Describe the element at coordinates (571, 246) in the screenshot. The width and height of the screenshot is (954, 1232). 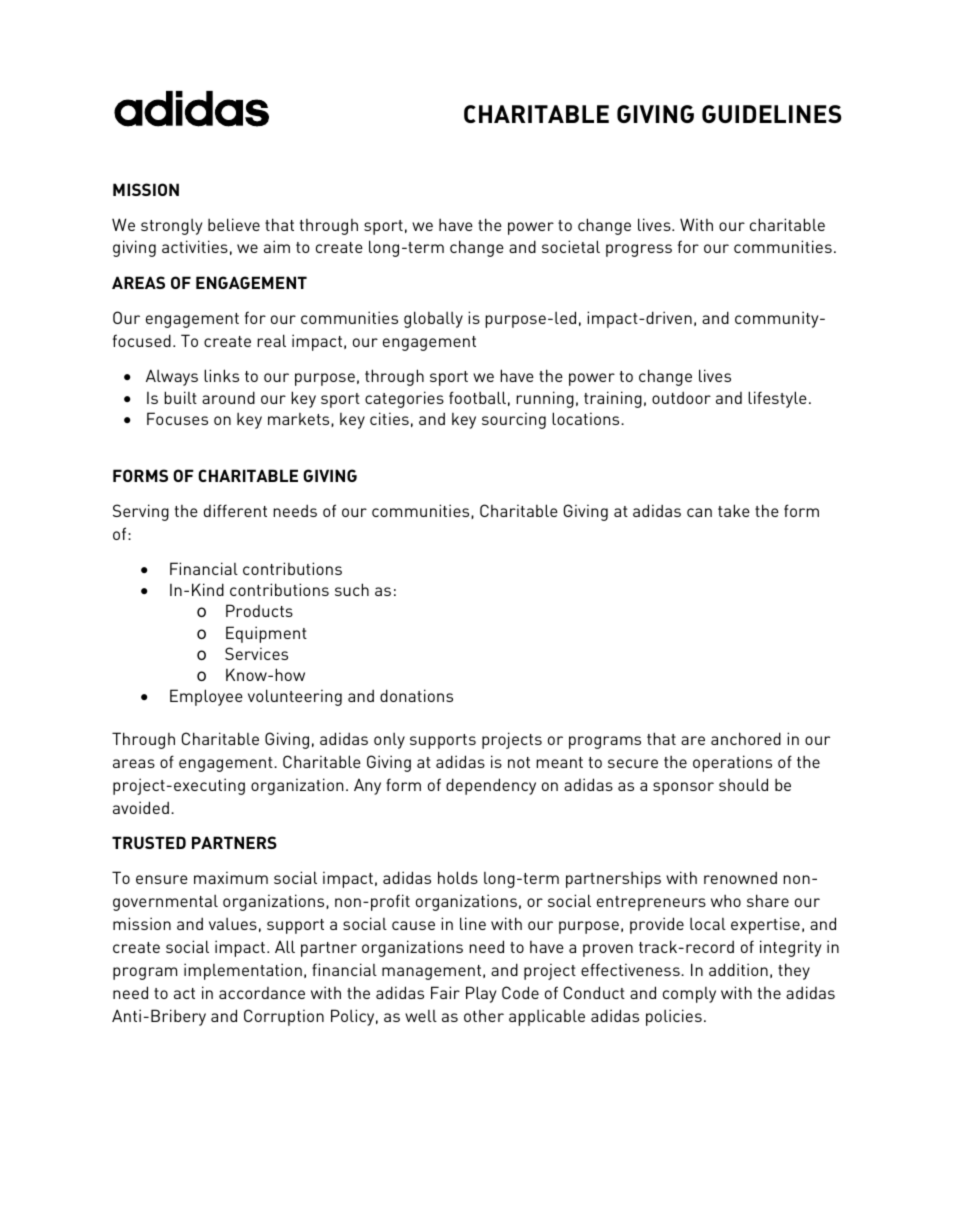
I see `societal` at that location.
